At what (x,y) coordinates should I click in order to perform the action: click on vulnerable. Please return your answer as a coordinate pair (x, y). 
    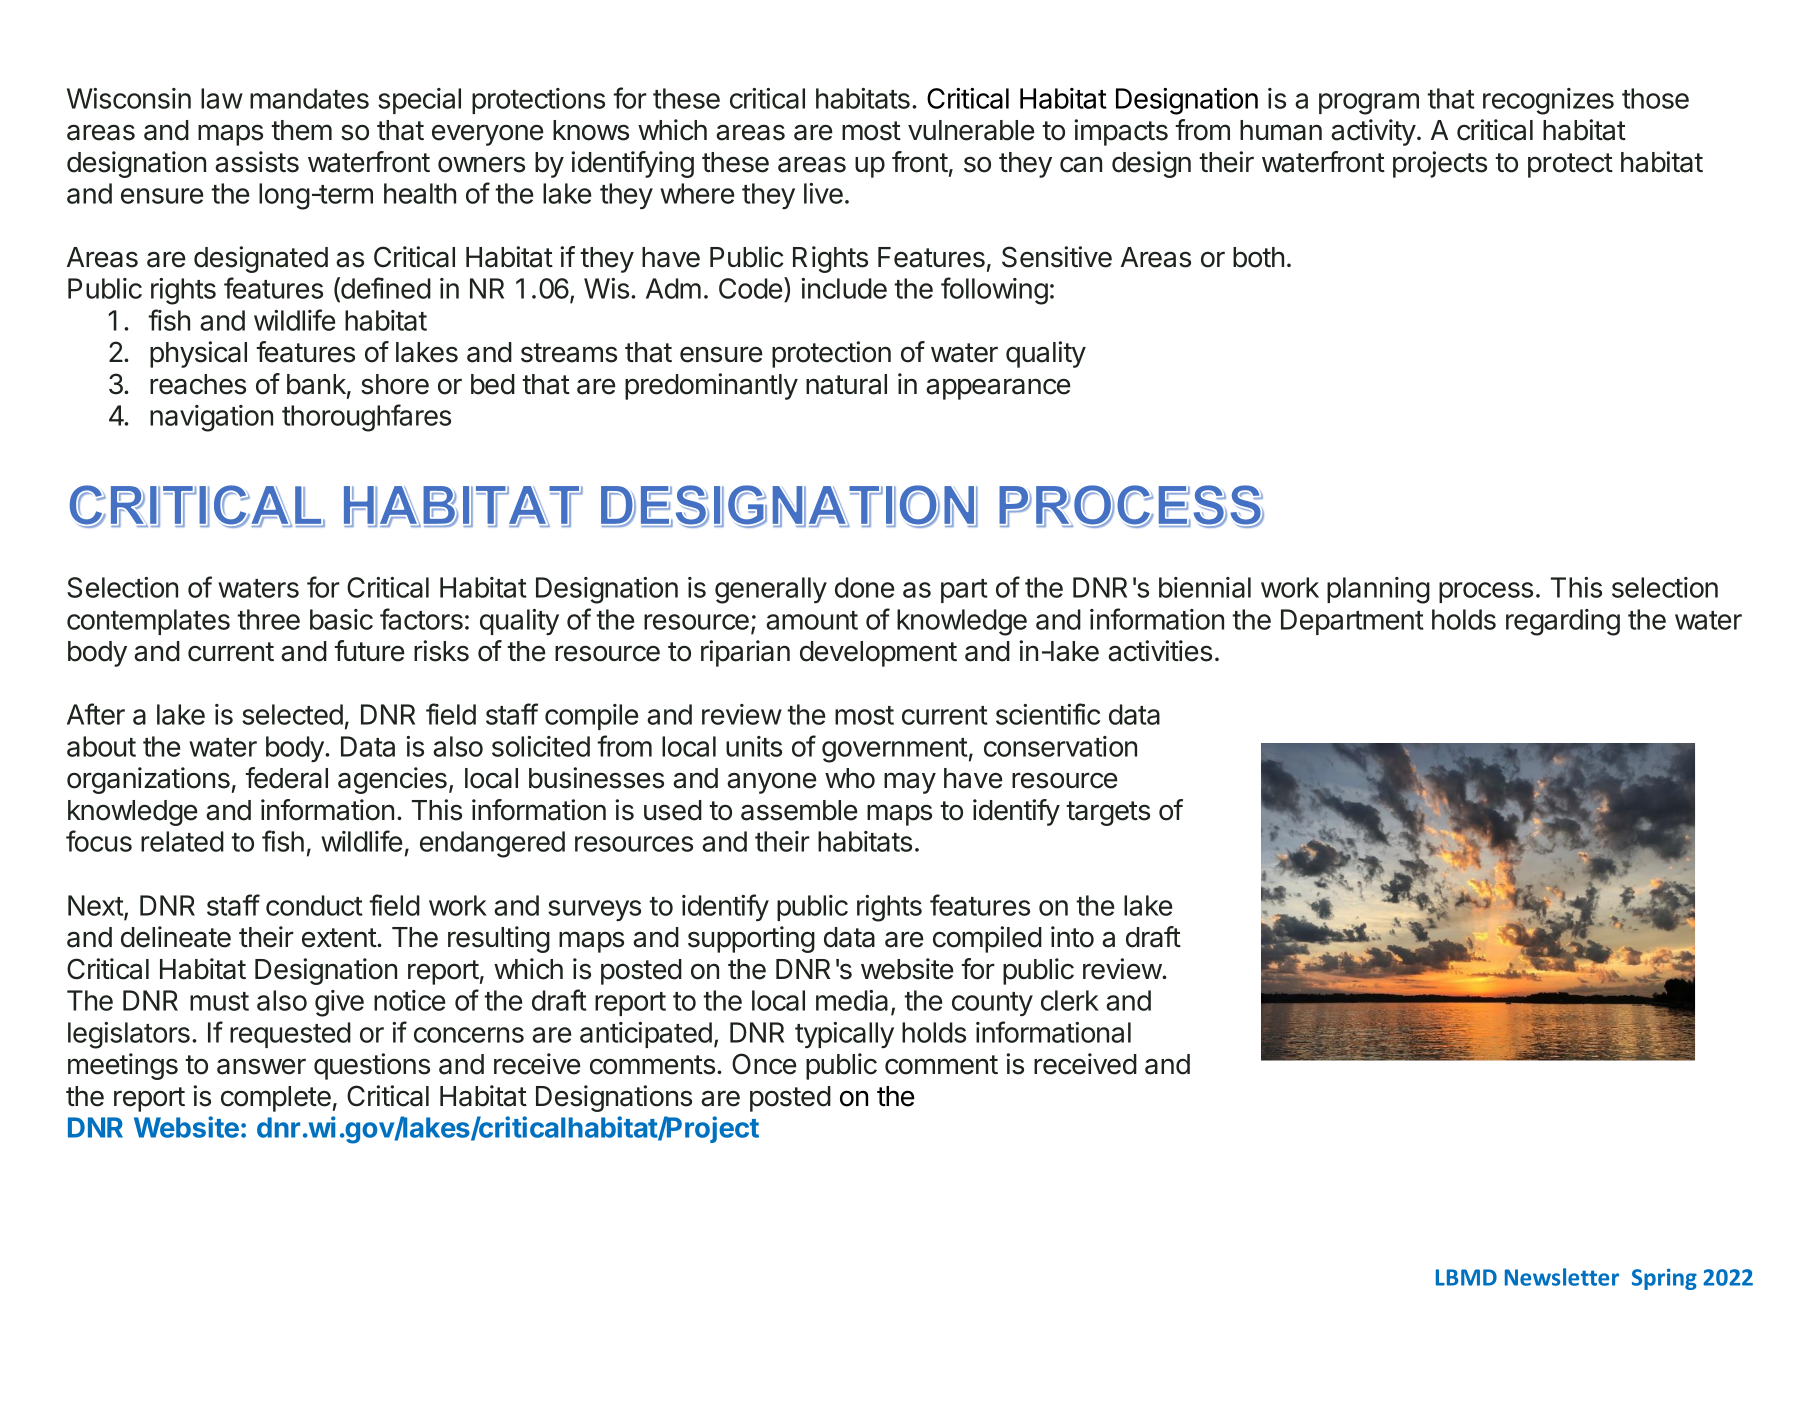
    Looking at the image, I should click on (971, 130).
